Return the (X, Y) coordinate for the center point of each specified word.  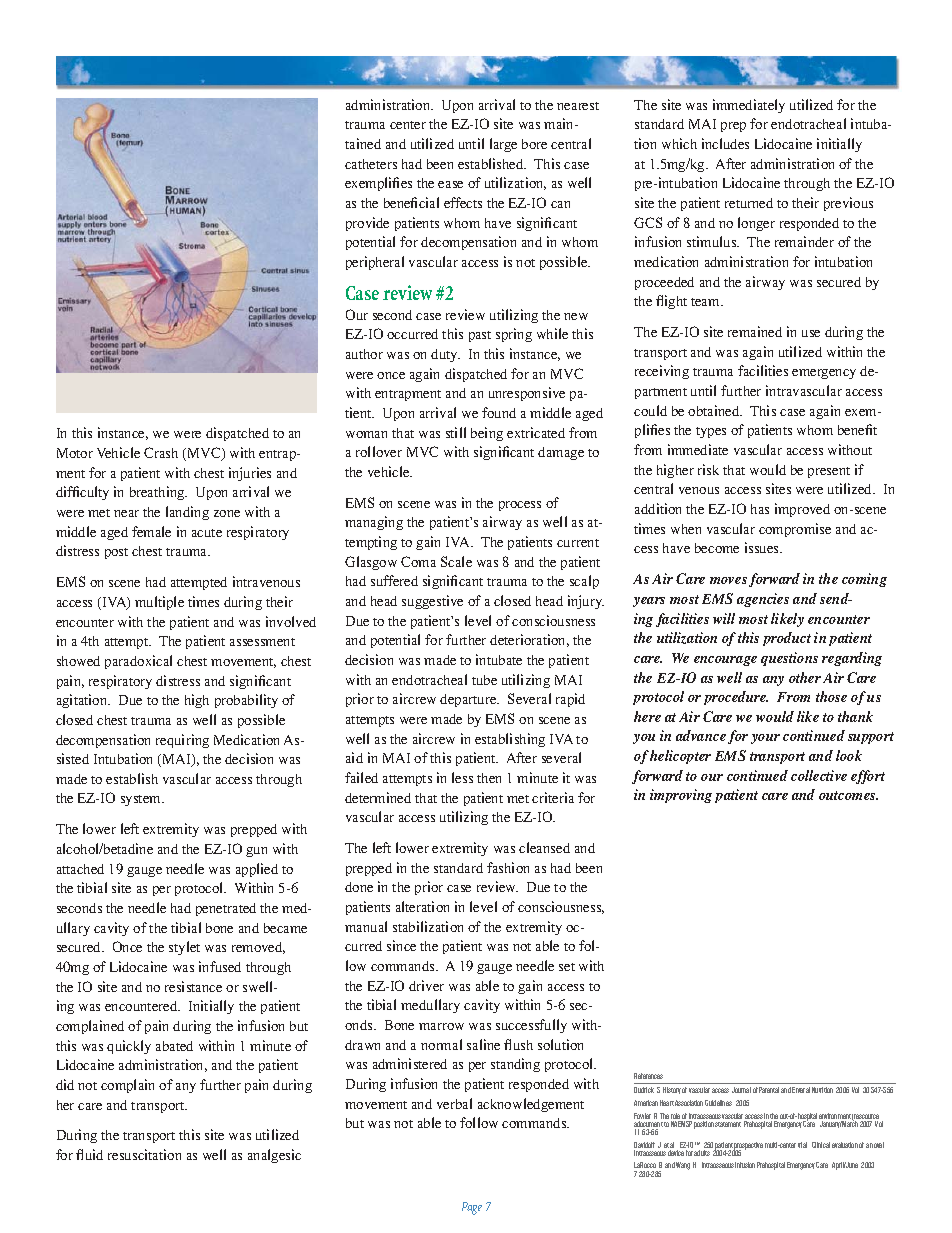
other (805, 677)
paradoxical (138, 662)
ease (450, 184)
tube (484, 680)
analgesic (274, 1156)
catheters (371, 164)
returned (749, 203)
